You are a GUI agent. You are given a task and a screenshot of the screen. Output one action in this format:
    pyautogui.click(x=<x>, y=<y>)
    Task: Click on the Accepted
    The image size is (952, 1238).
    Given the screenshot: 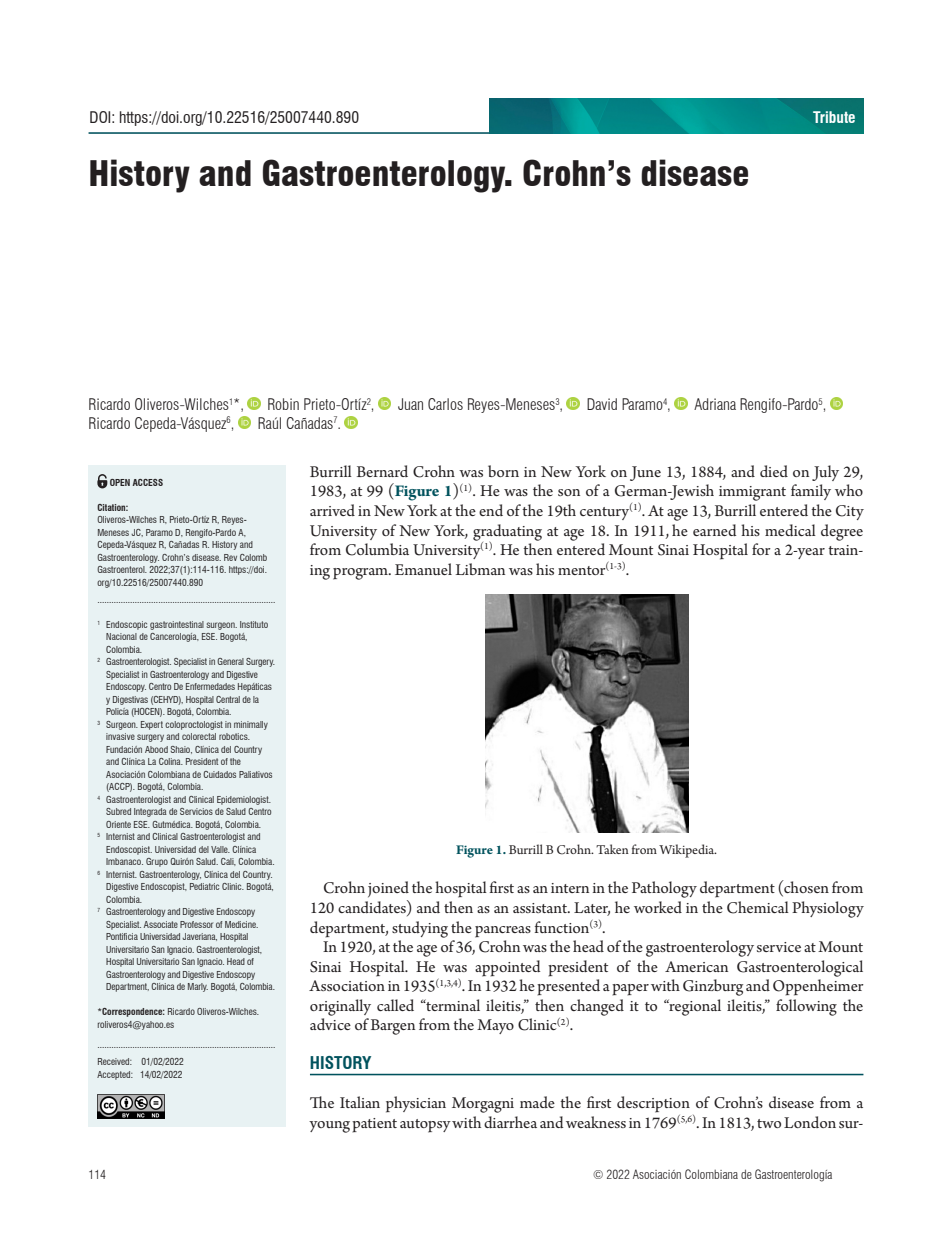 What is the action you would take?
    pyautogui.click(x=115, y=1075)
